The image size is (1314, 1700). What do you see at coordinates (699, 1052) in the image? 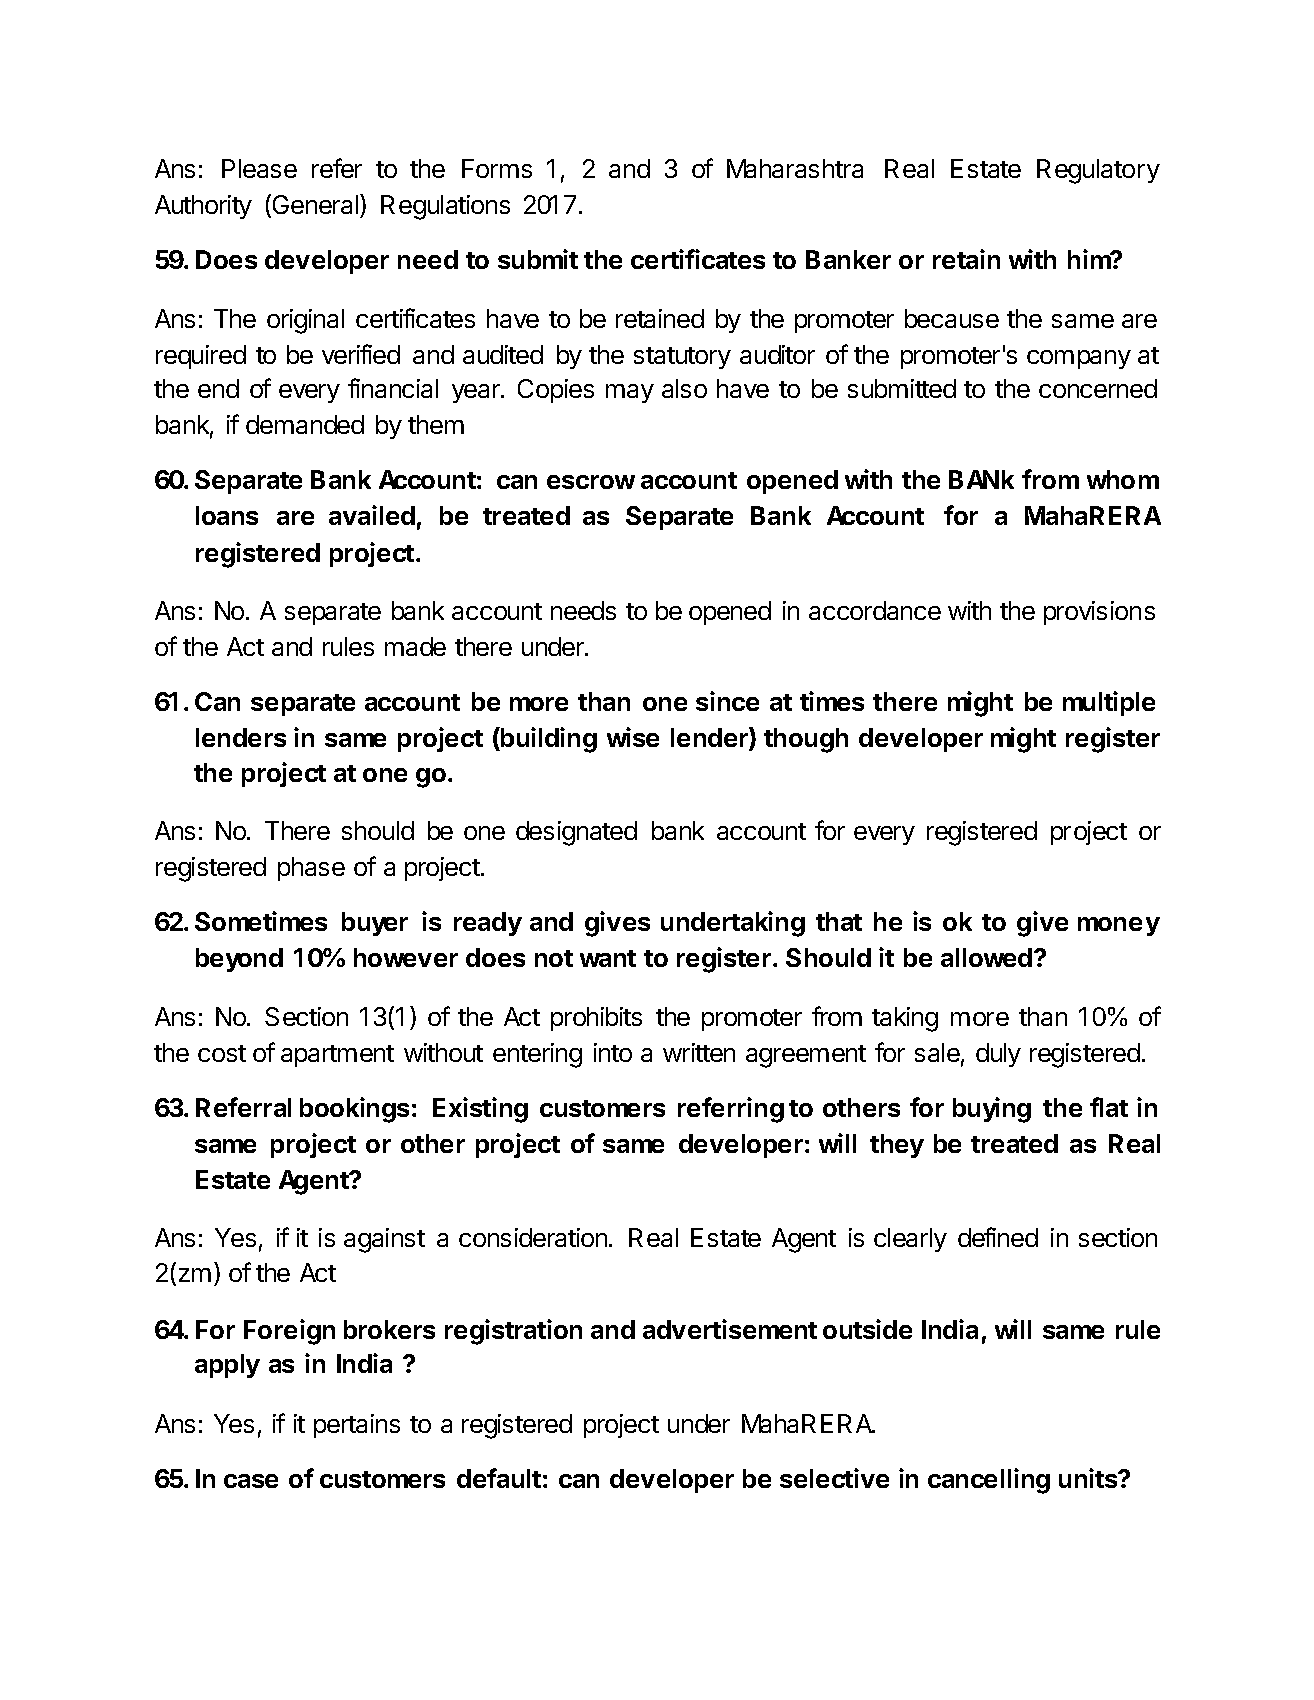
I see `written` at bounding box center [699, 1052].
